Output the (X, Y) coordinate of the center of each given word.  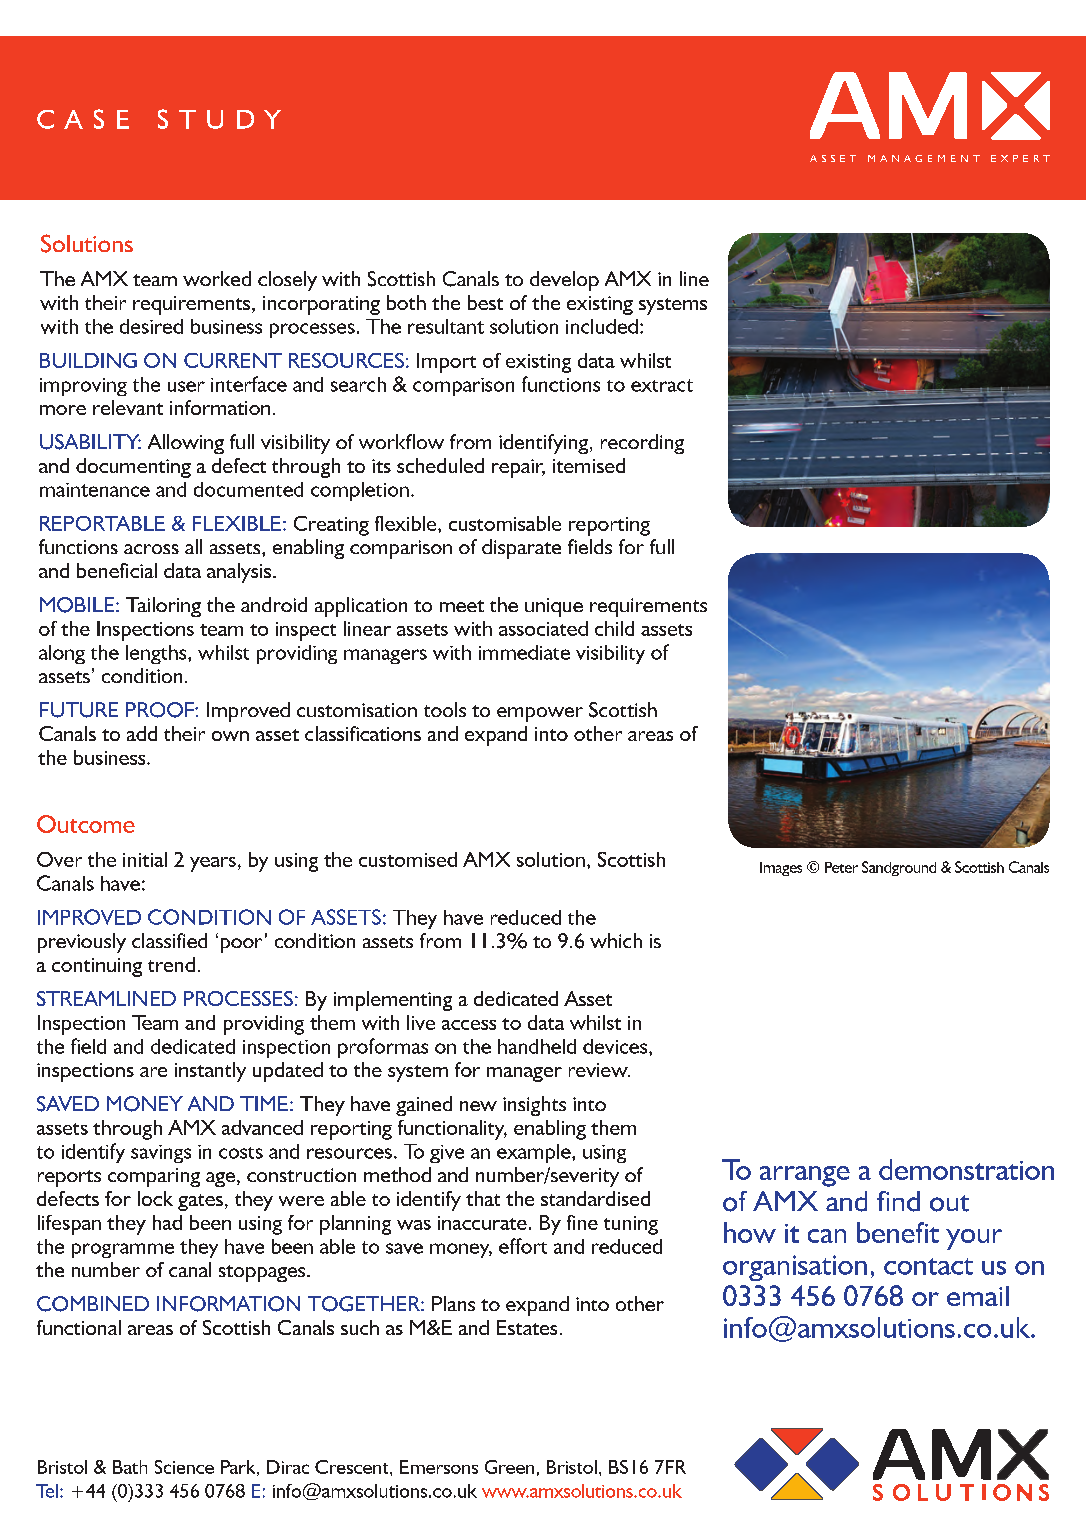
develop (564, 281)
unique (554, 607)
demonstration (966, 1169)
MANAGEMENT (924, 158)
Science (184, 1467)
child (614, 628)
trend (171, 964)
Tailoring (163, 607)
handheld (537, 1046)
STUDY (219, 119)
